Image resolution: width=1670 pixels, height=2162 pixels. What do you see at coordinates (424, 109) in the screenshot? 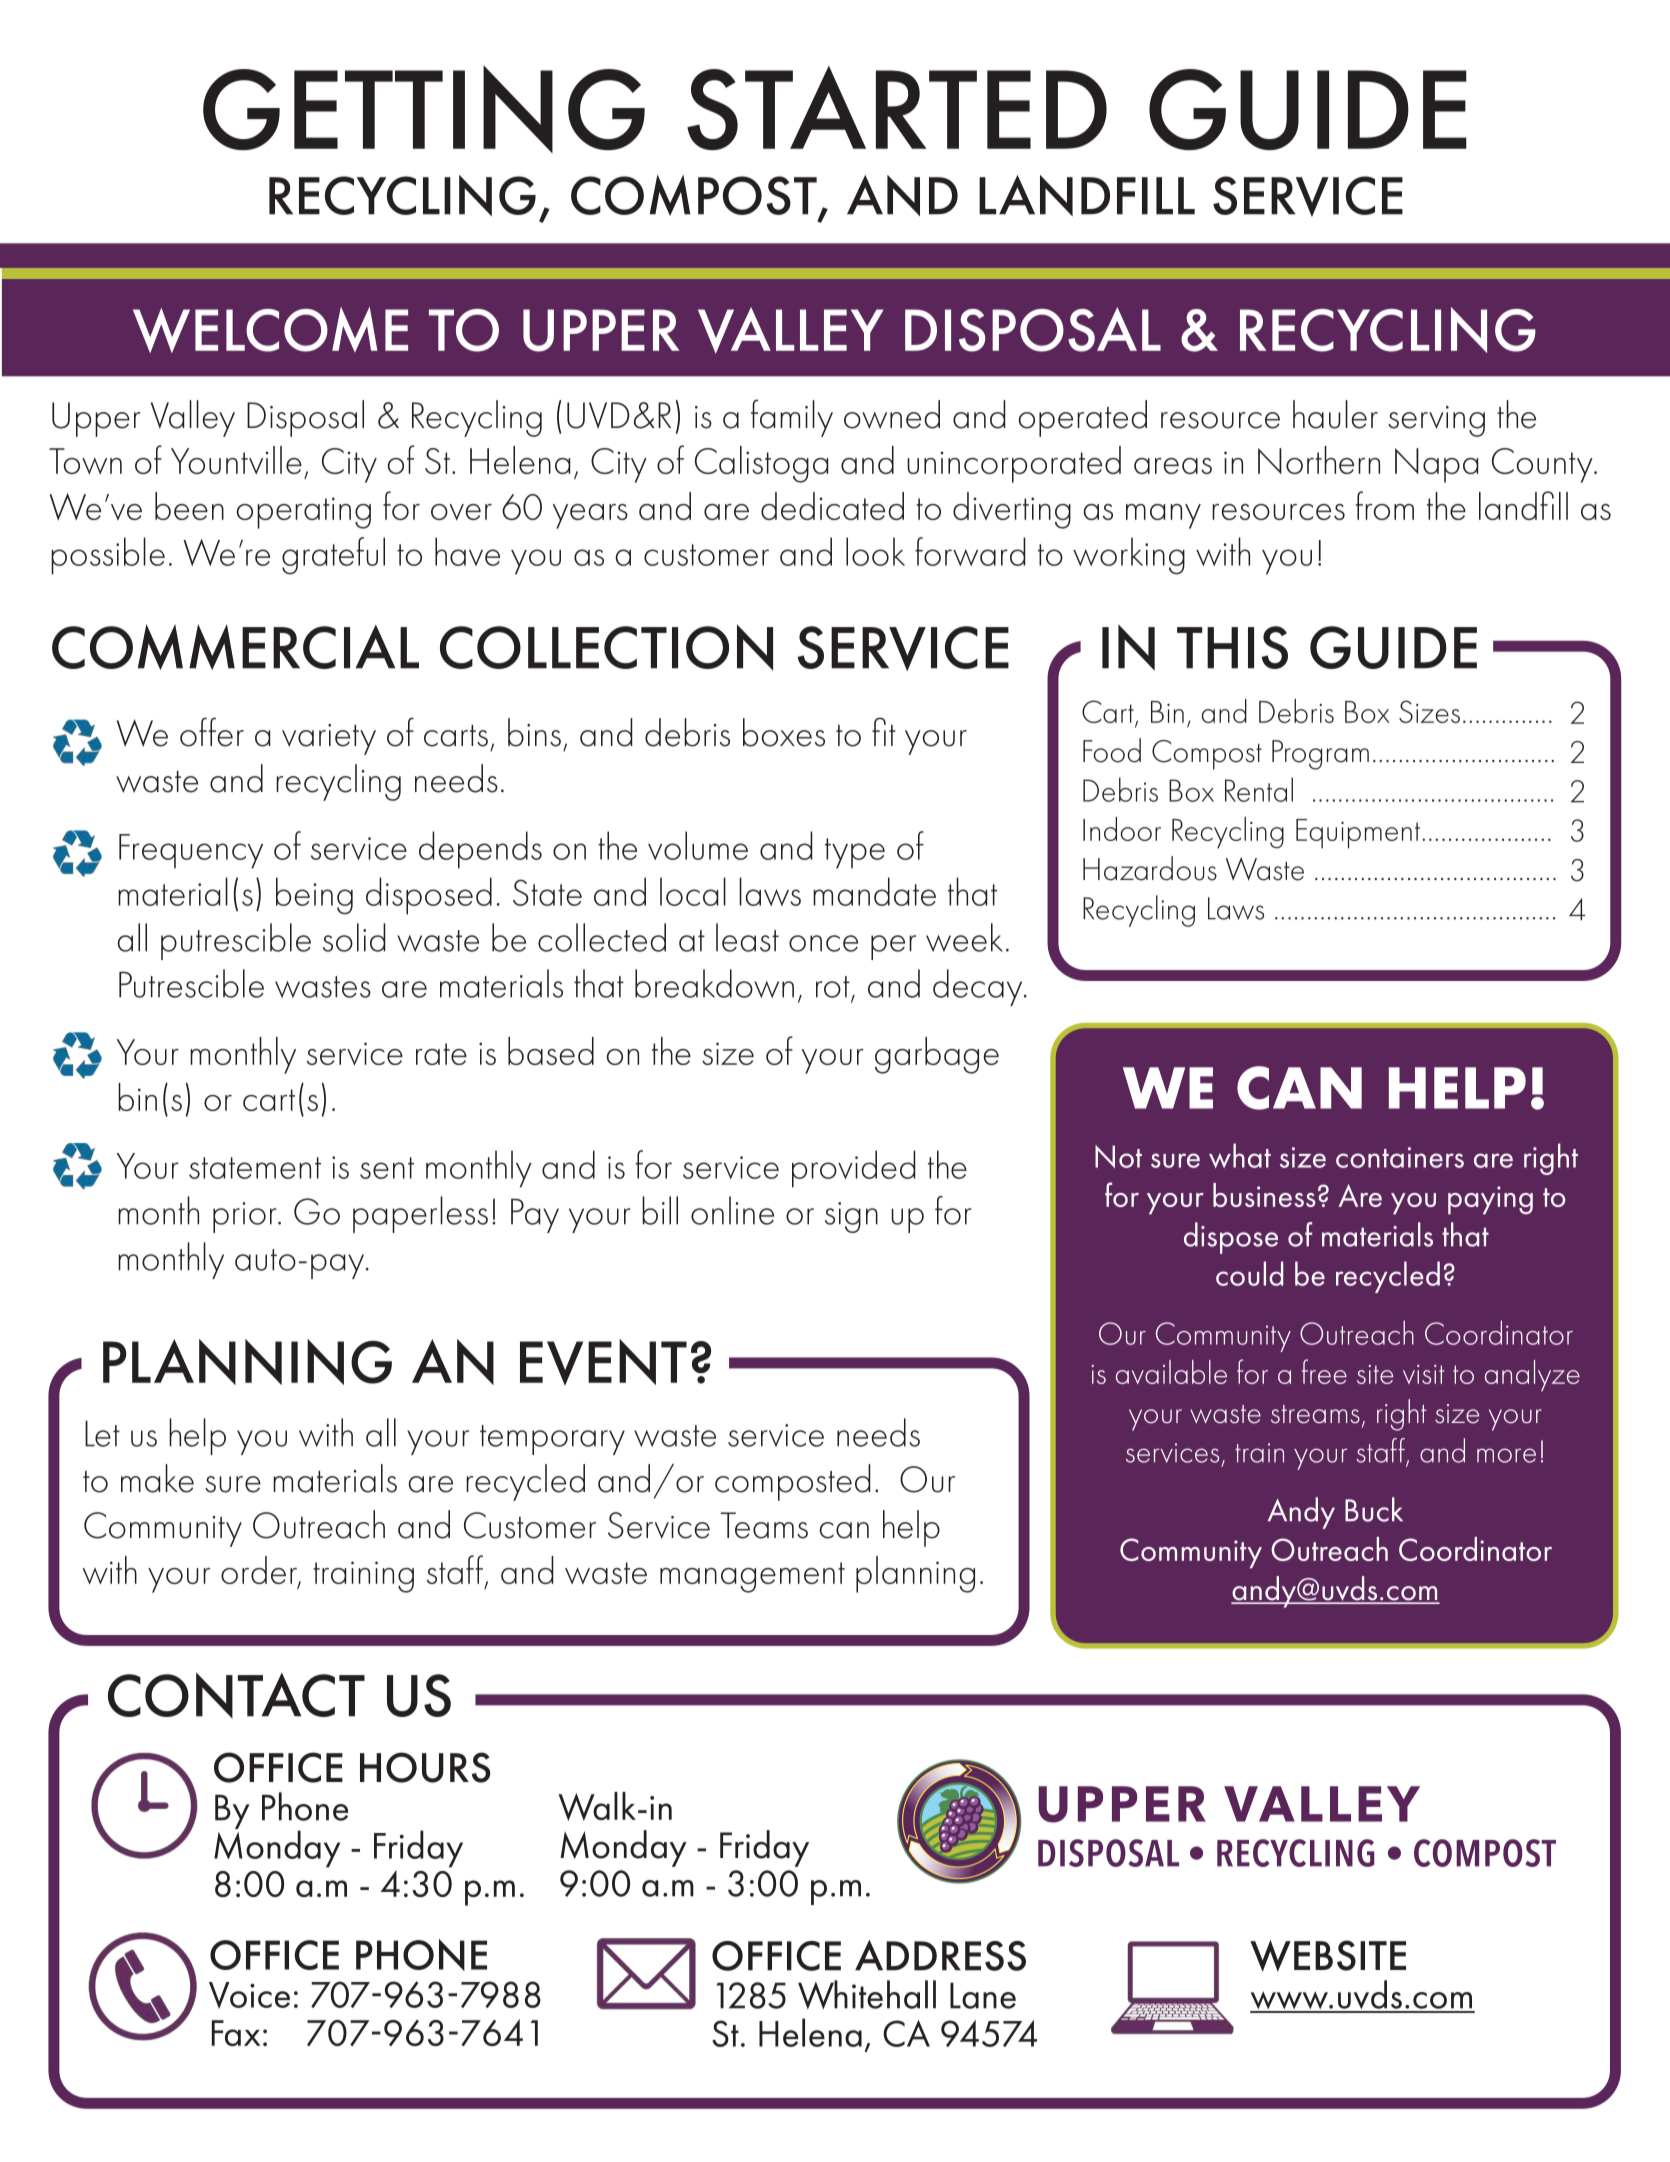
I see `GETTING` at bounding box center [424, 109].
